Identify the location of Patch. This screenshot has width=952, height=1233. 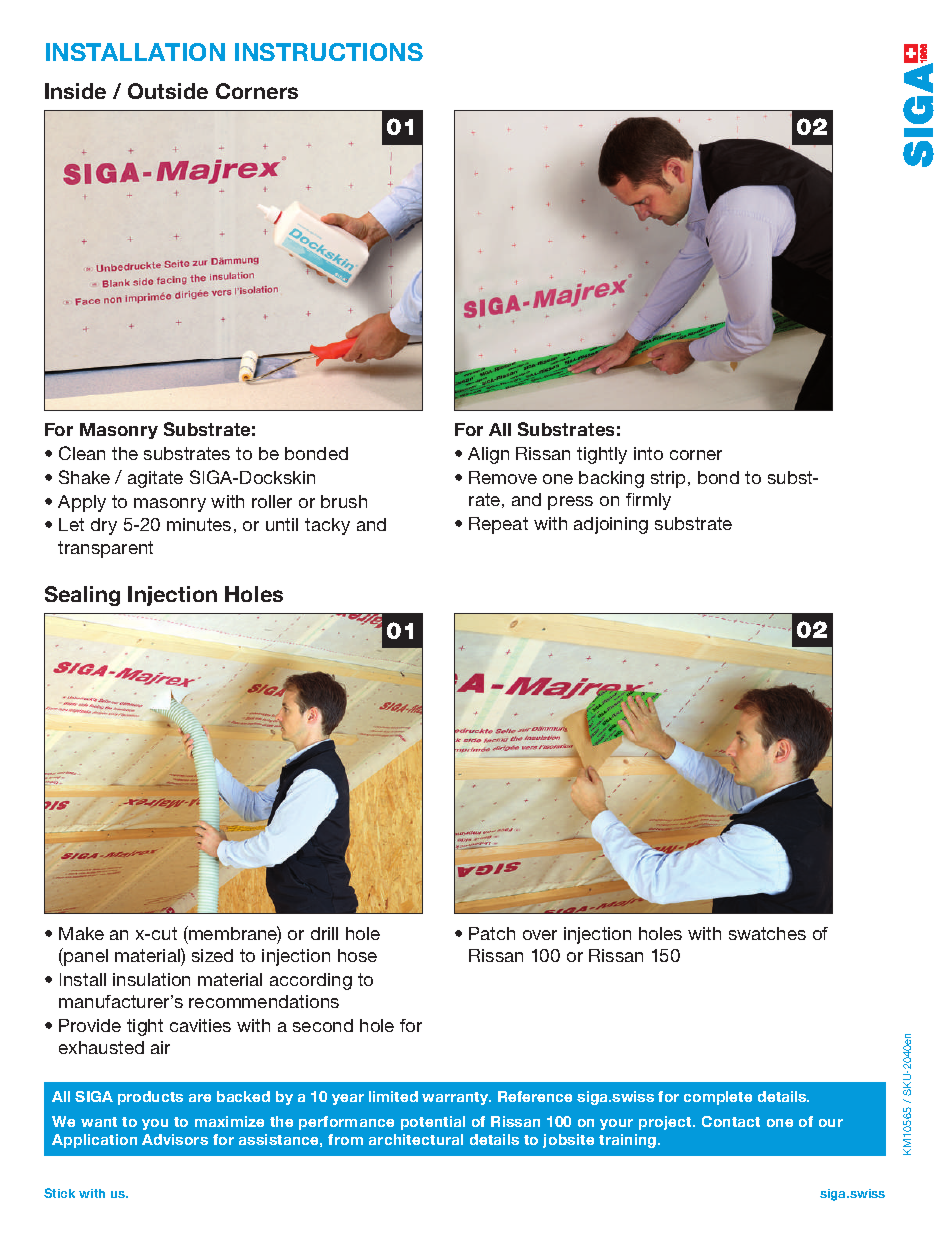
(492, 933).
